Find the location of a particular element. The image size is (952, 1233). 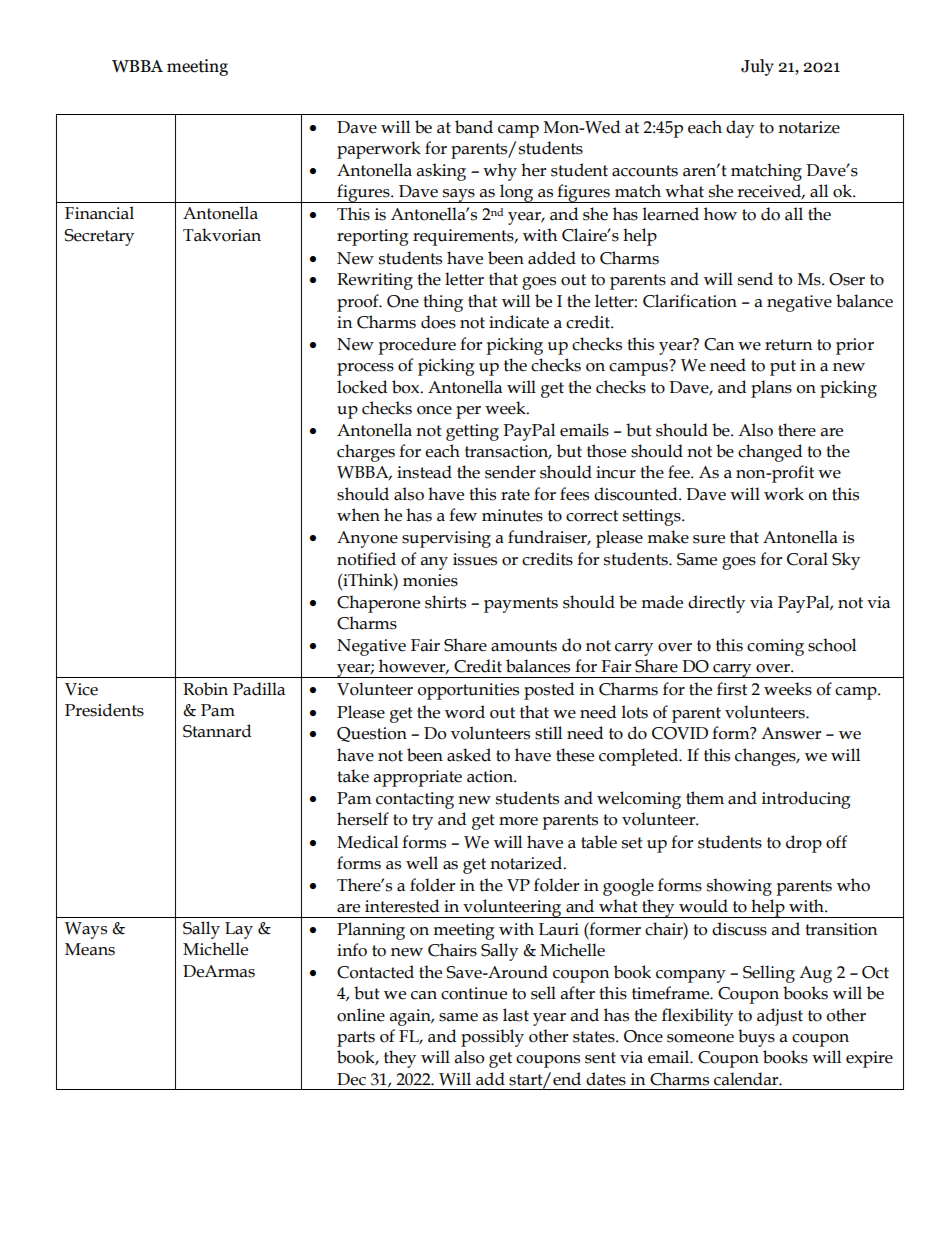

Secretary is located at coordinates (99, 237).
